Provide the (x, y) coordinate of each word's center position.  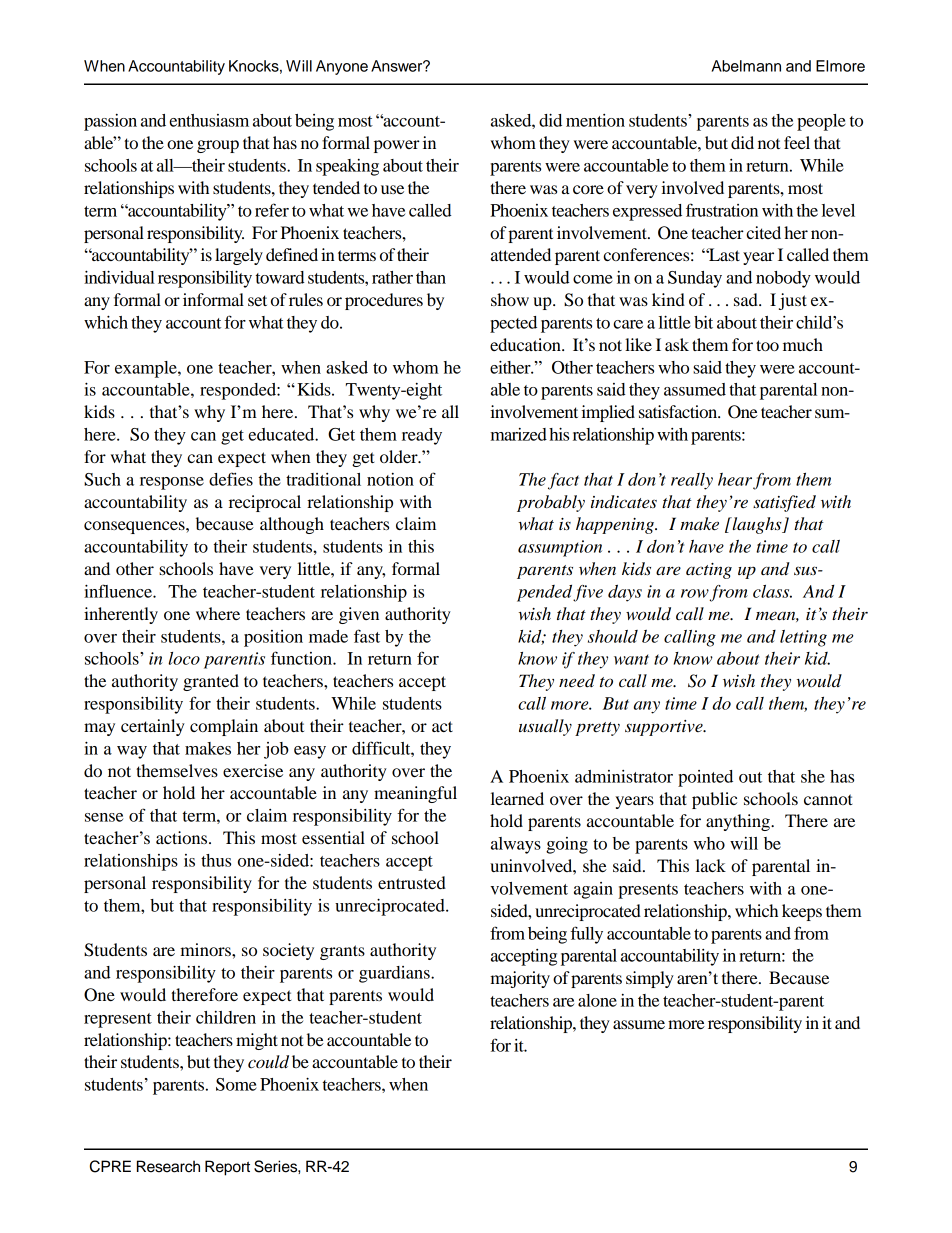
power (397, 146)
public (714, 800)
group (218, 146)
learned (517, 798)
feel (797, 142)
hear (735, 479)
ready (422, 436)
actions (183, 837)
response (172, 483)
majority (520, 979)
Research (168, 1166)
